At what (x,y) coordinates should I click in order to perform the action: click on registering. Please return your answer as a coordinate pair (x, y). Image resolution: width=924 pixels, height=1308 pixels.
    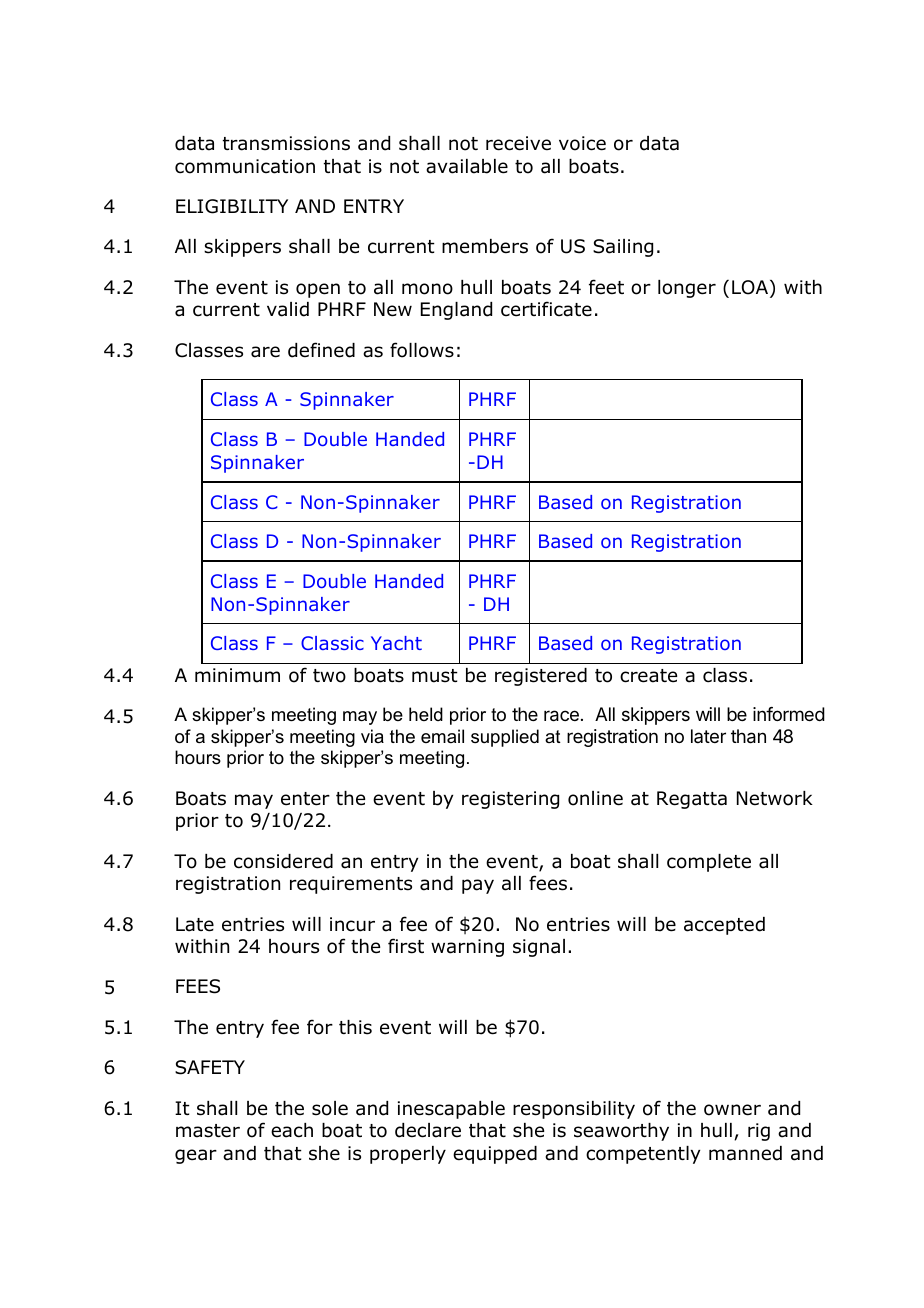
    Looking at the image, I should click on (510, 800).
